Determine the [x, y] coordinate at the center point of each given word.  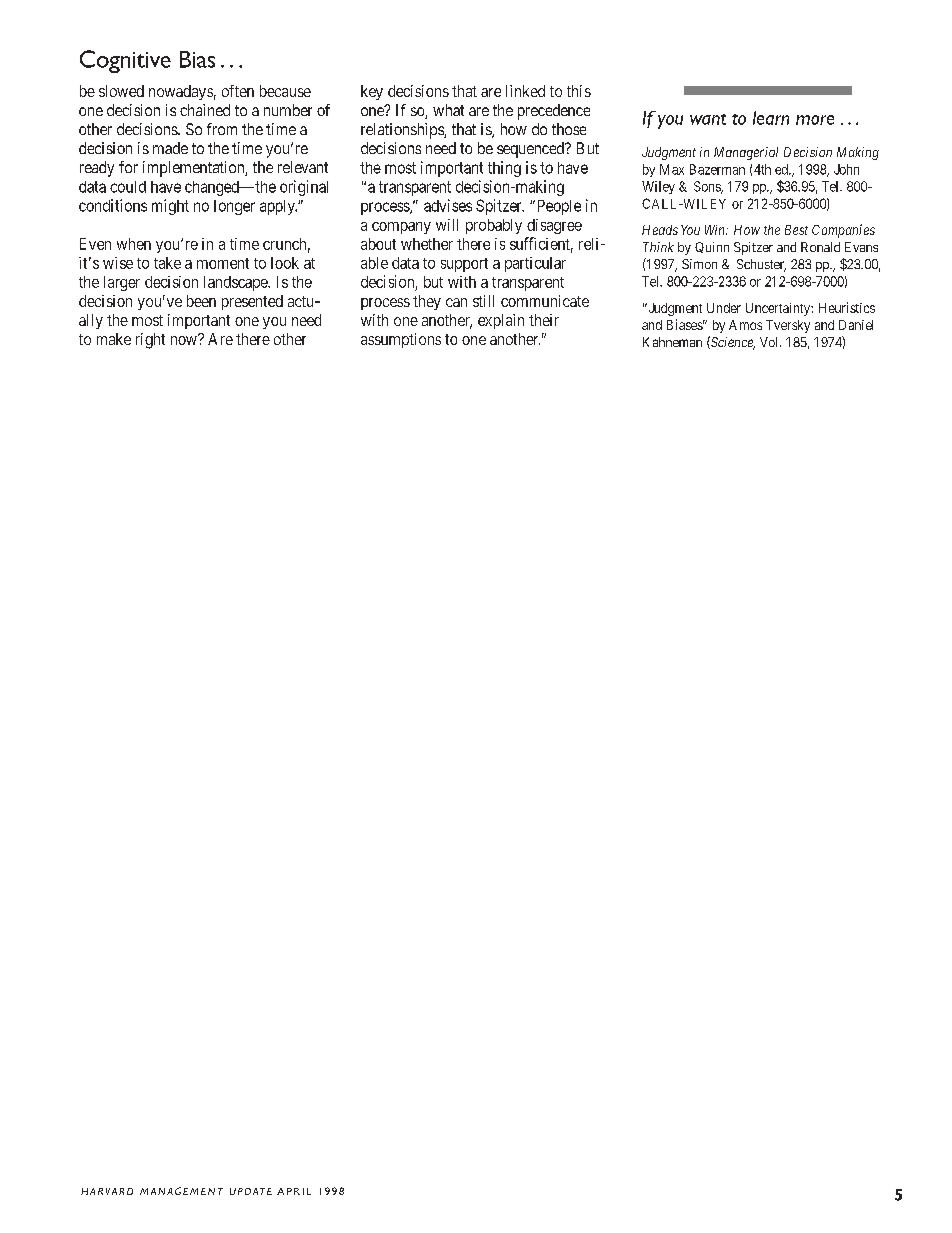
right [150, 341]
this [579, 91]
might [170, 207]
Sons [708, 187]
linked [525, 91]
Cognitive [125, 61]
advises [448, 205]
